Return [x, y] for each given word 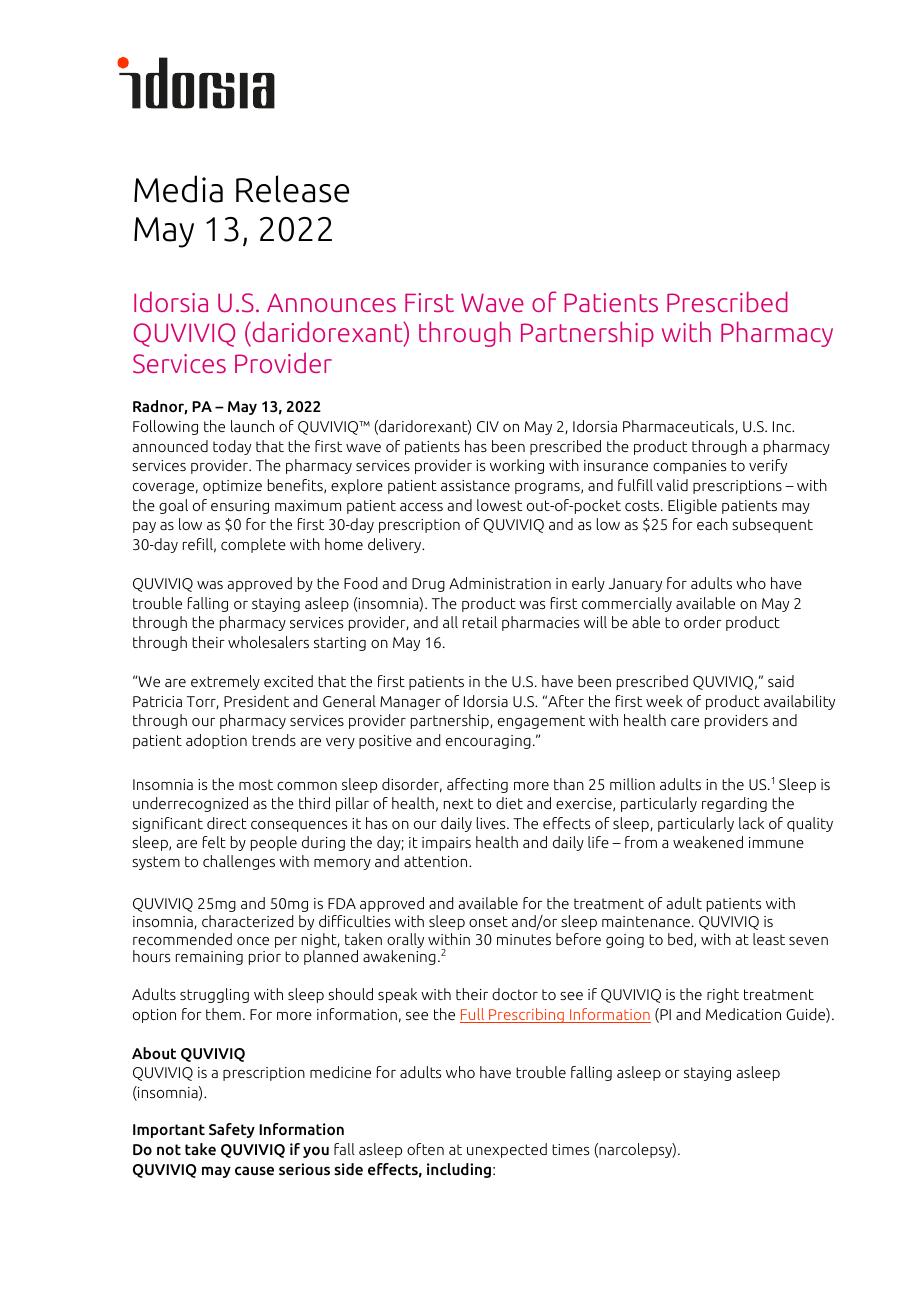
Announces [331, 302]
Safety [232, 1130]
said [781, 681]
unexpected [507, 1150]
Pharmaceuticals [679, 427]
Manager [410, 703]
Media [178, 189]
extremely [225, 682]
